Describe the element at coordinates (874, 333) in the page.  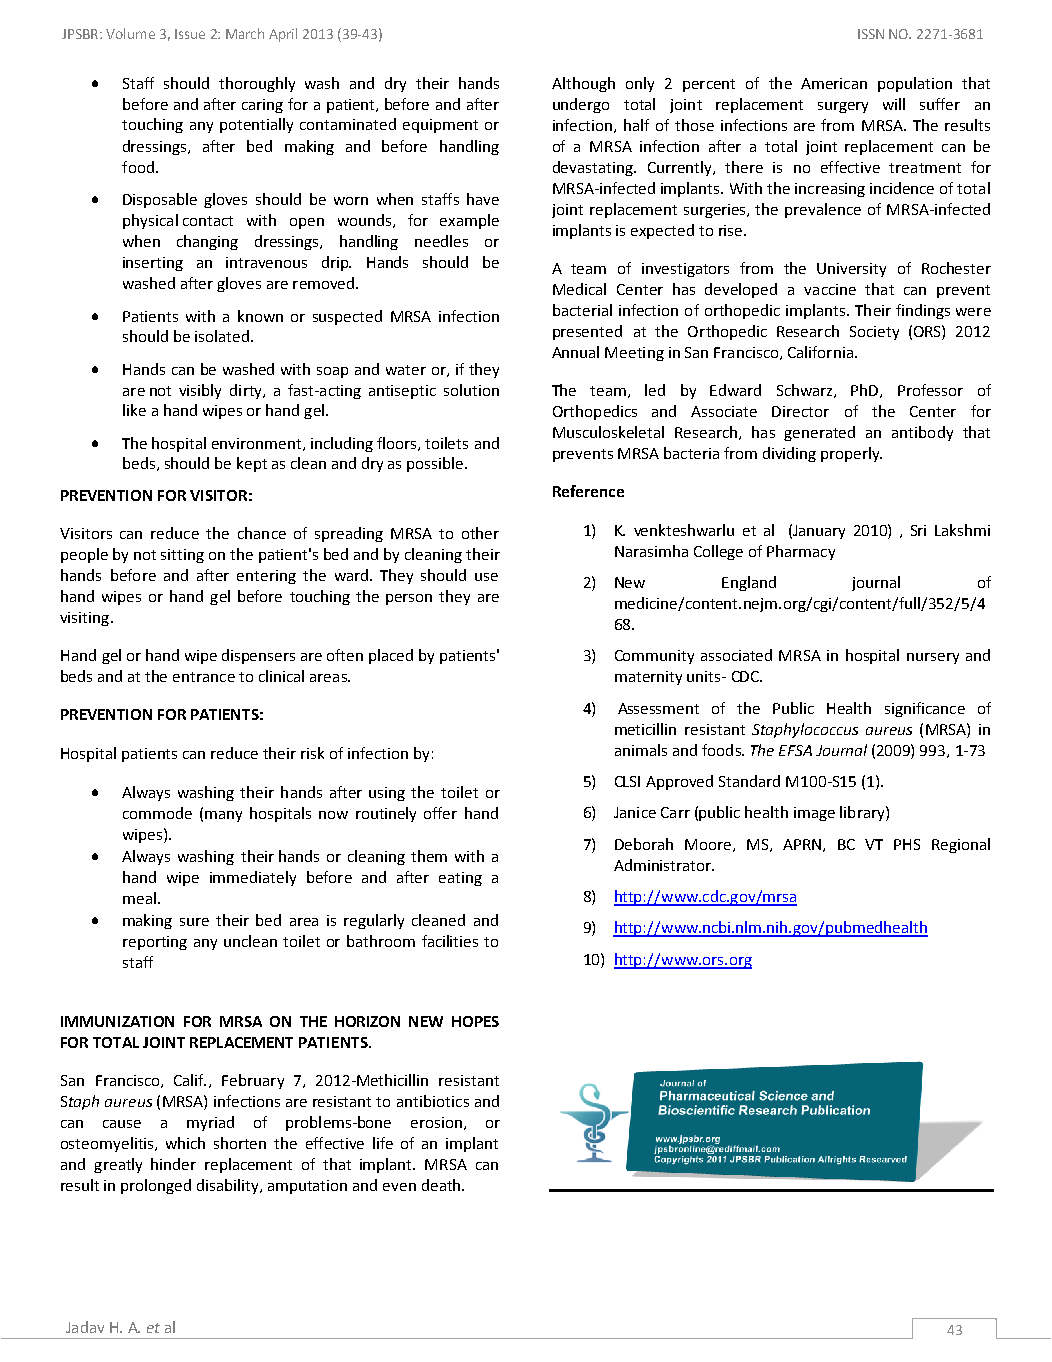
I see `Society` at that location.
